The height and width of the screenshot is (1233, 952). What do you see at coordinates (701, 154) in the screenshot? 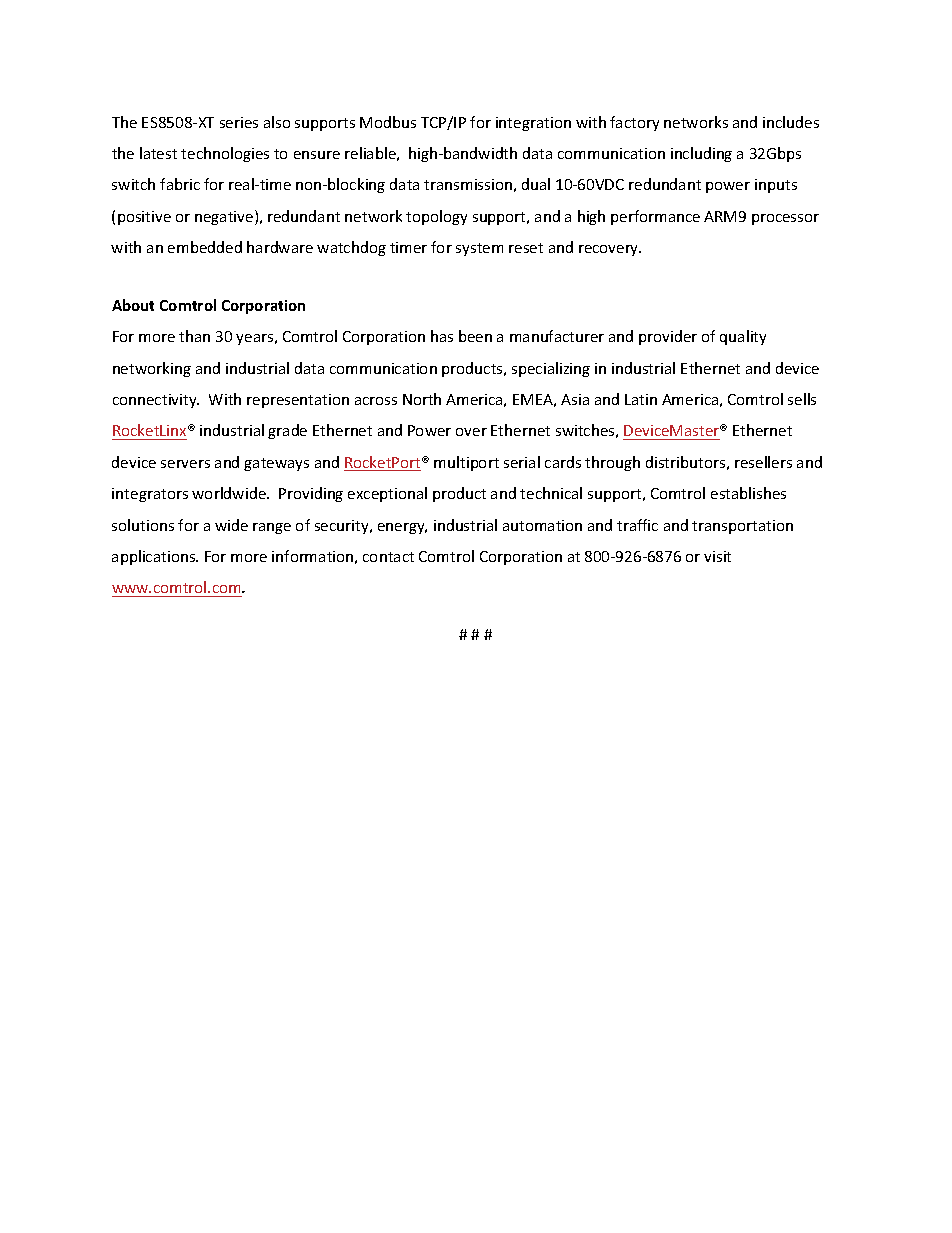
I see `including` at bounding box center [701, 154].
